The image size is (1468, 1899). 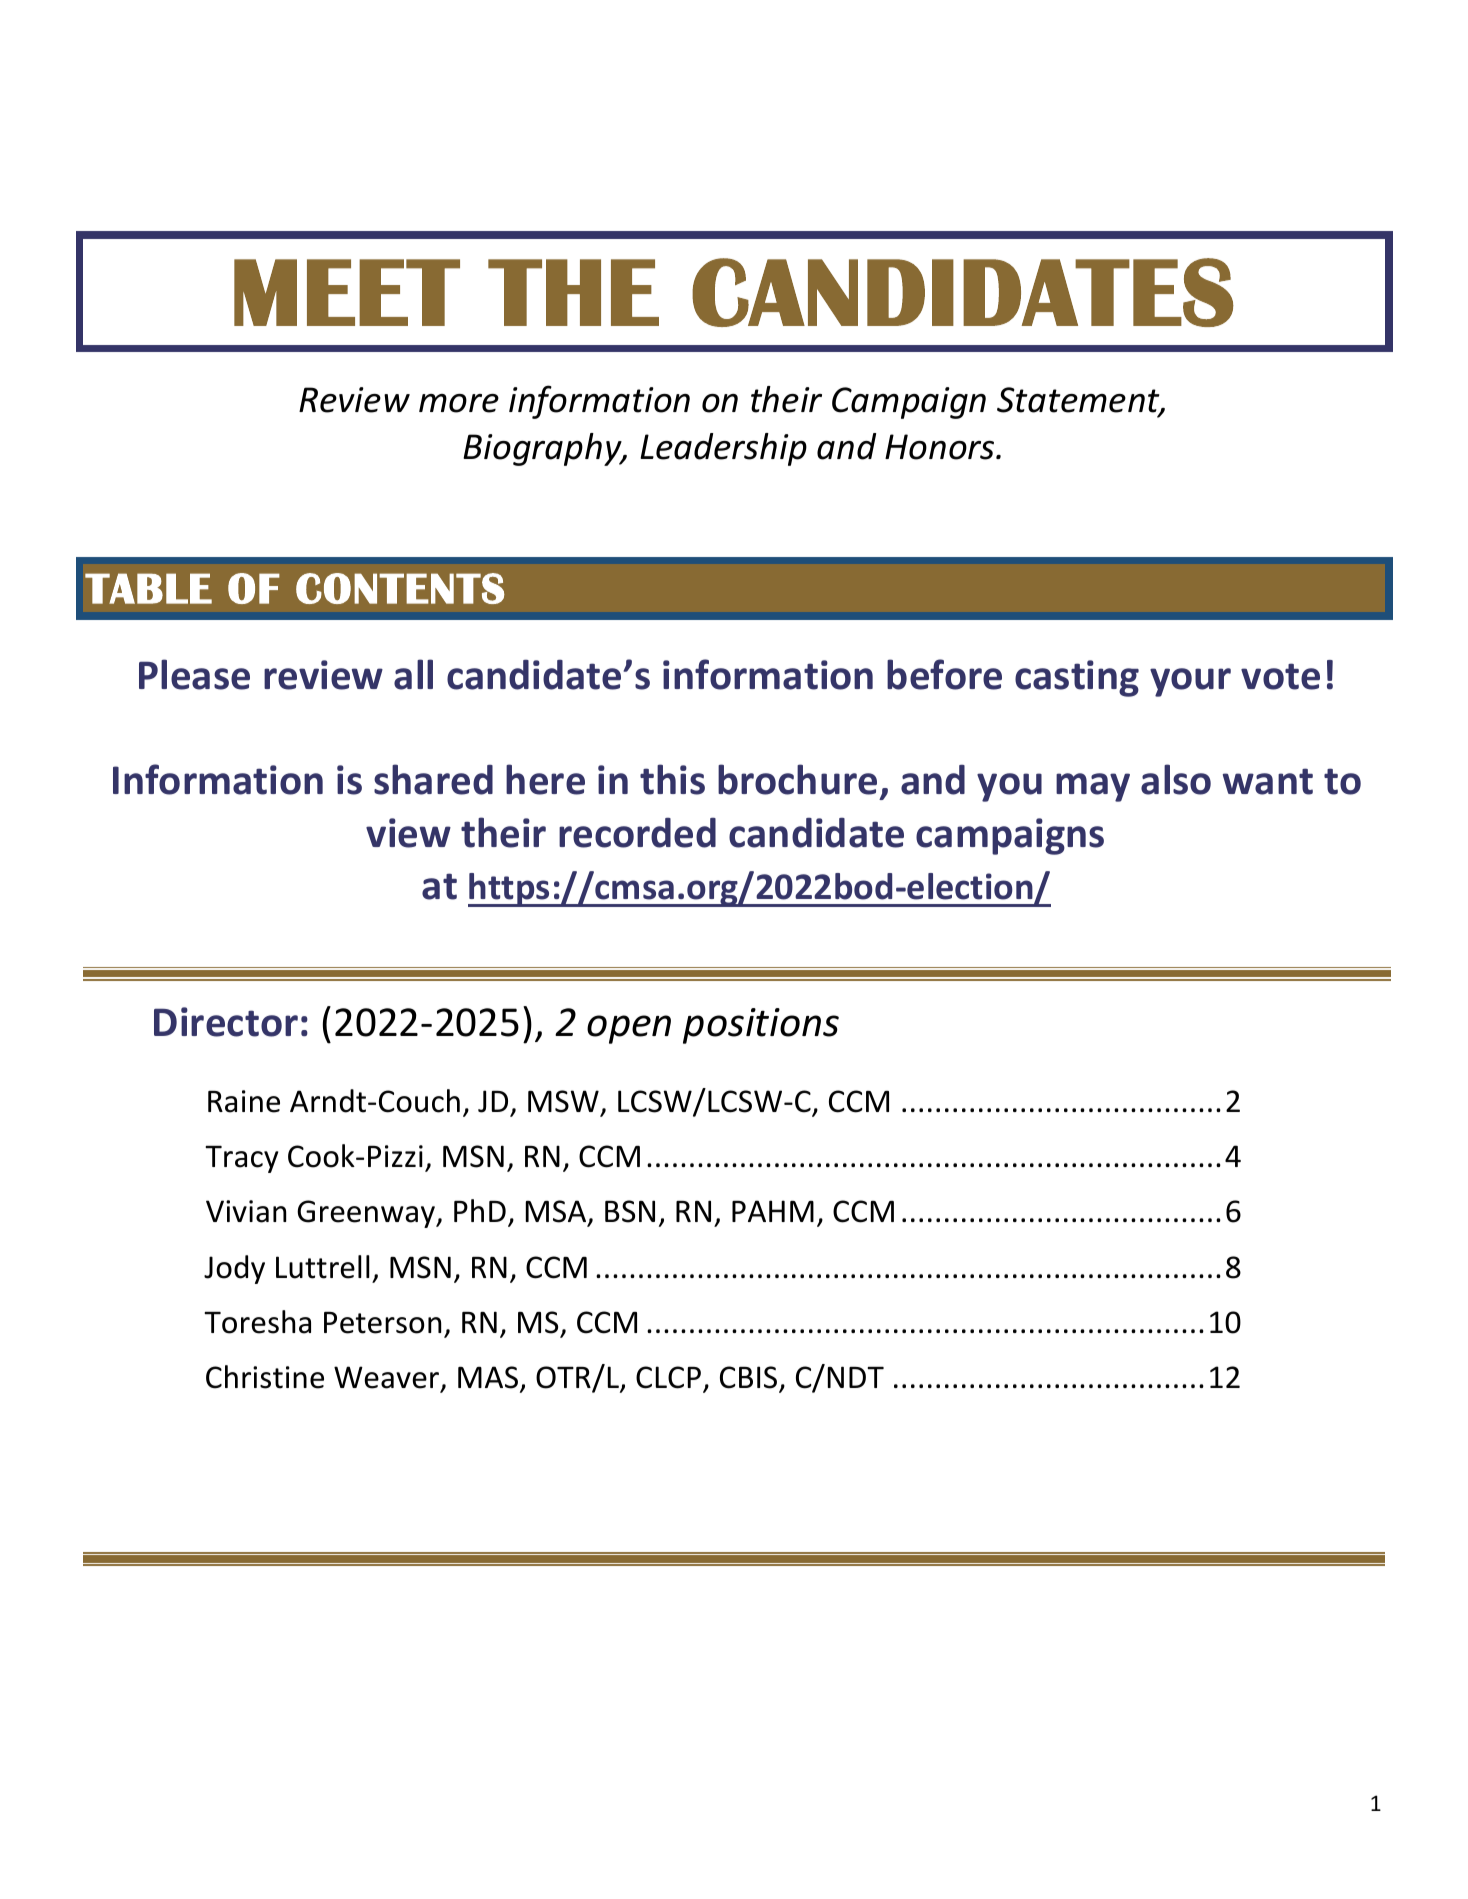 What do you see at coordinates (761, 1026) in the screenshot?
I see `positions` at bounding box center [761, 1026].
